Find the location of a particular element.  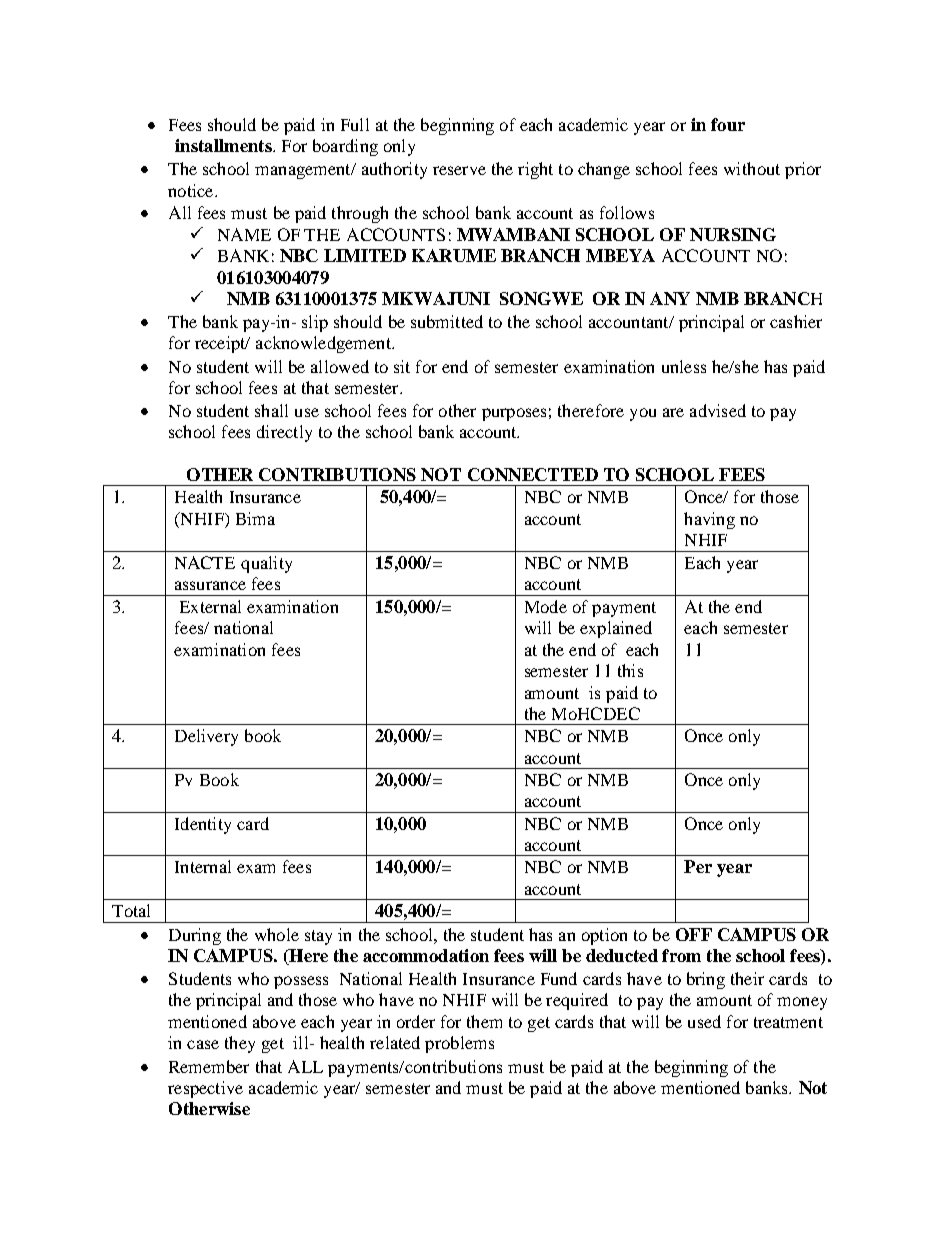

installments is located at coordinates (224, 145).
